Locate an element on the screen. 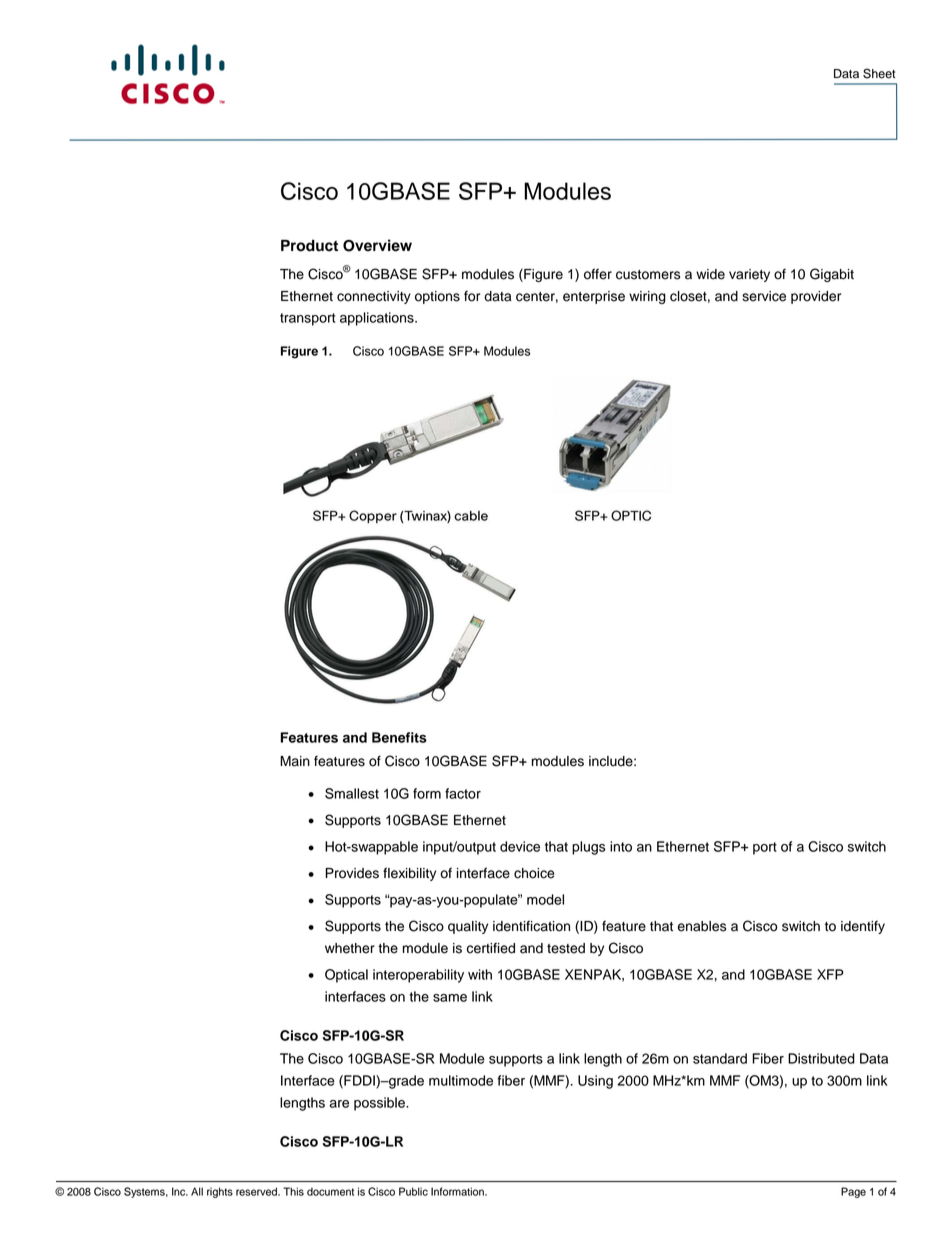 This screenshot has width=952, height=1233. offer is located at coordinates (598, 274).
